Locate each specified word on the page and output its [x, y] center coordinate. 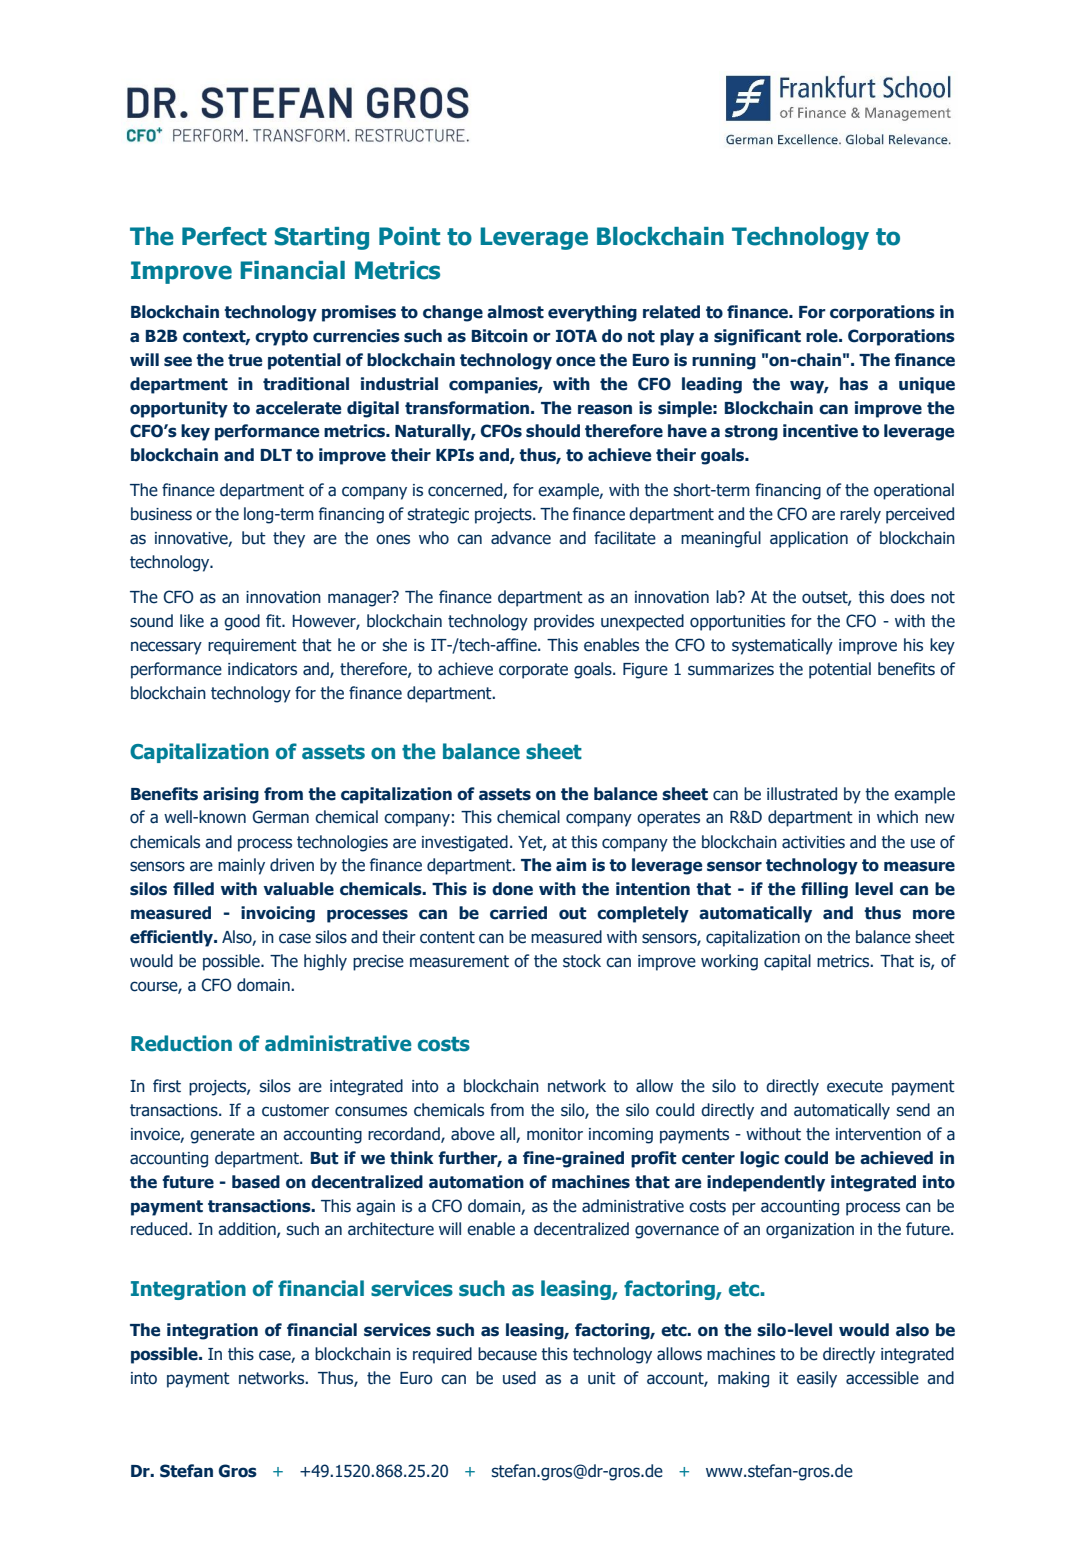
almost [515, 312]
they [289, 539]
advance [521, 538]
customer [295, 1110]
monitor [555, 1134]
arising [231, 795]
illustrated [802, 794]
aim [571, 865]
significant [757, 337]
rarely [860, 515]
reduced [160, 1229]
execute [855, 1086]
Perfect [224, 236]
